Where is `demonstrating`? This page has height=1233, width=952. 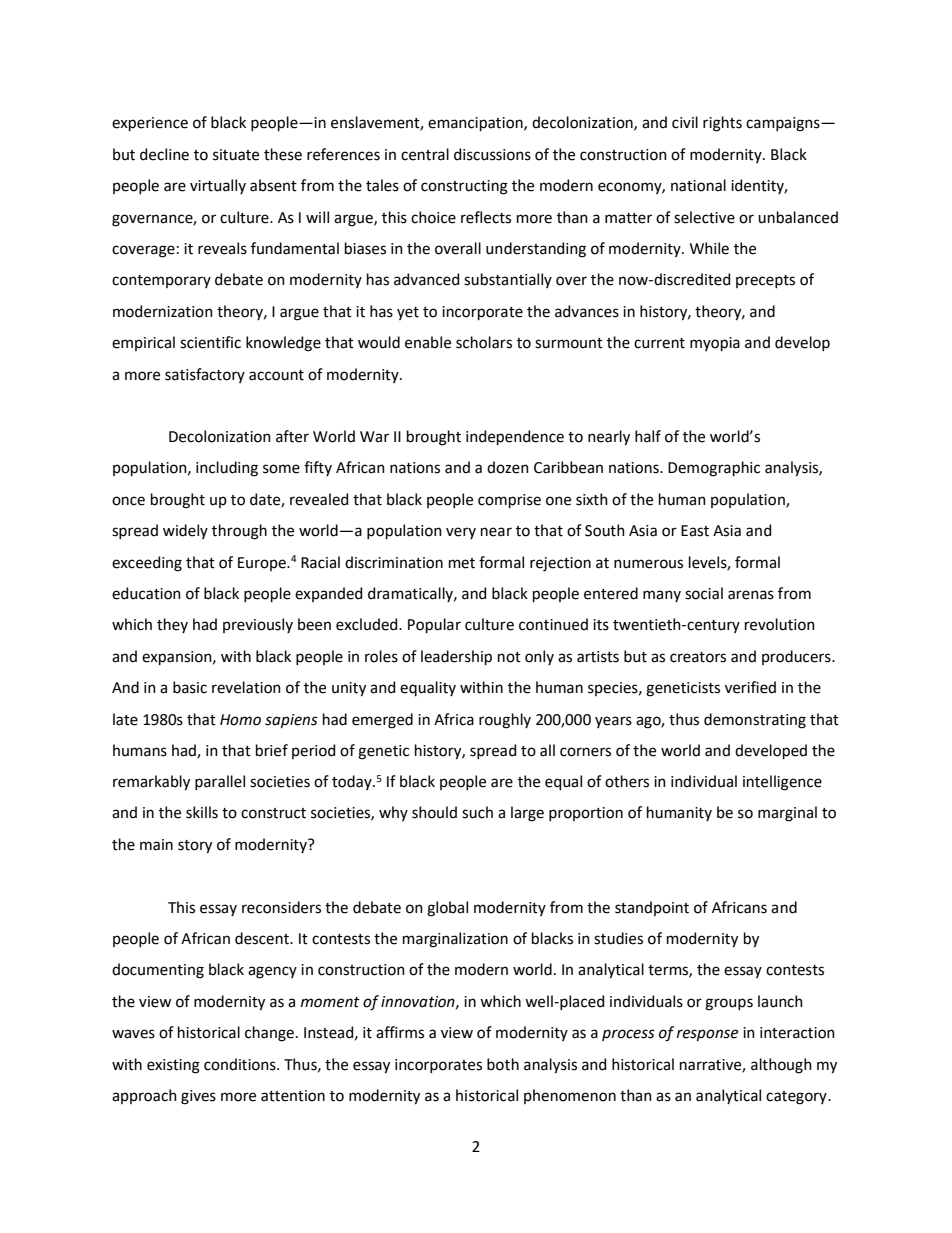
demonstrating is located at coordinates (755, 721).
